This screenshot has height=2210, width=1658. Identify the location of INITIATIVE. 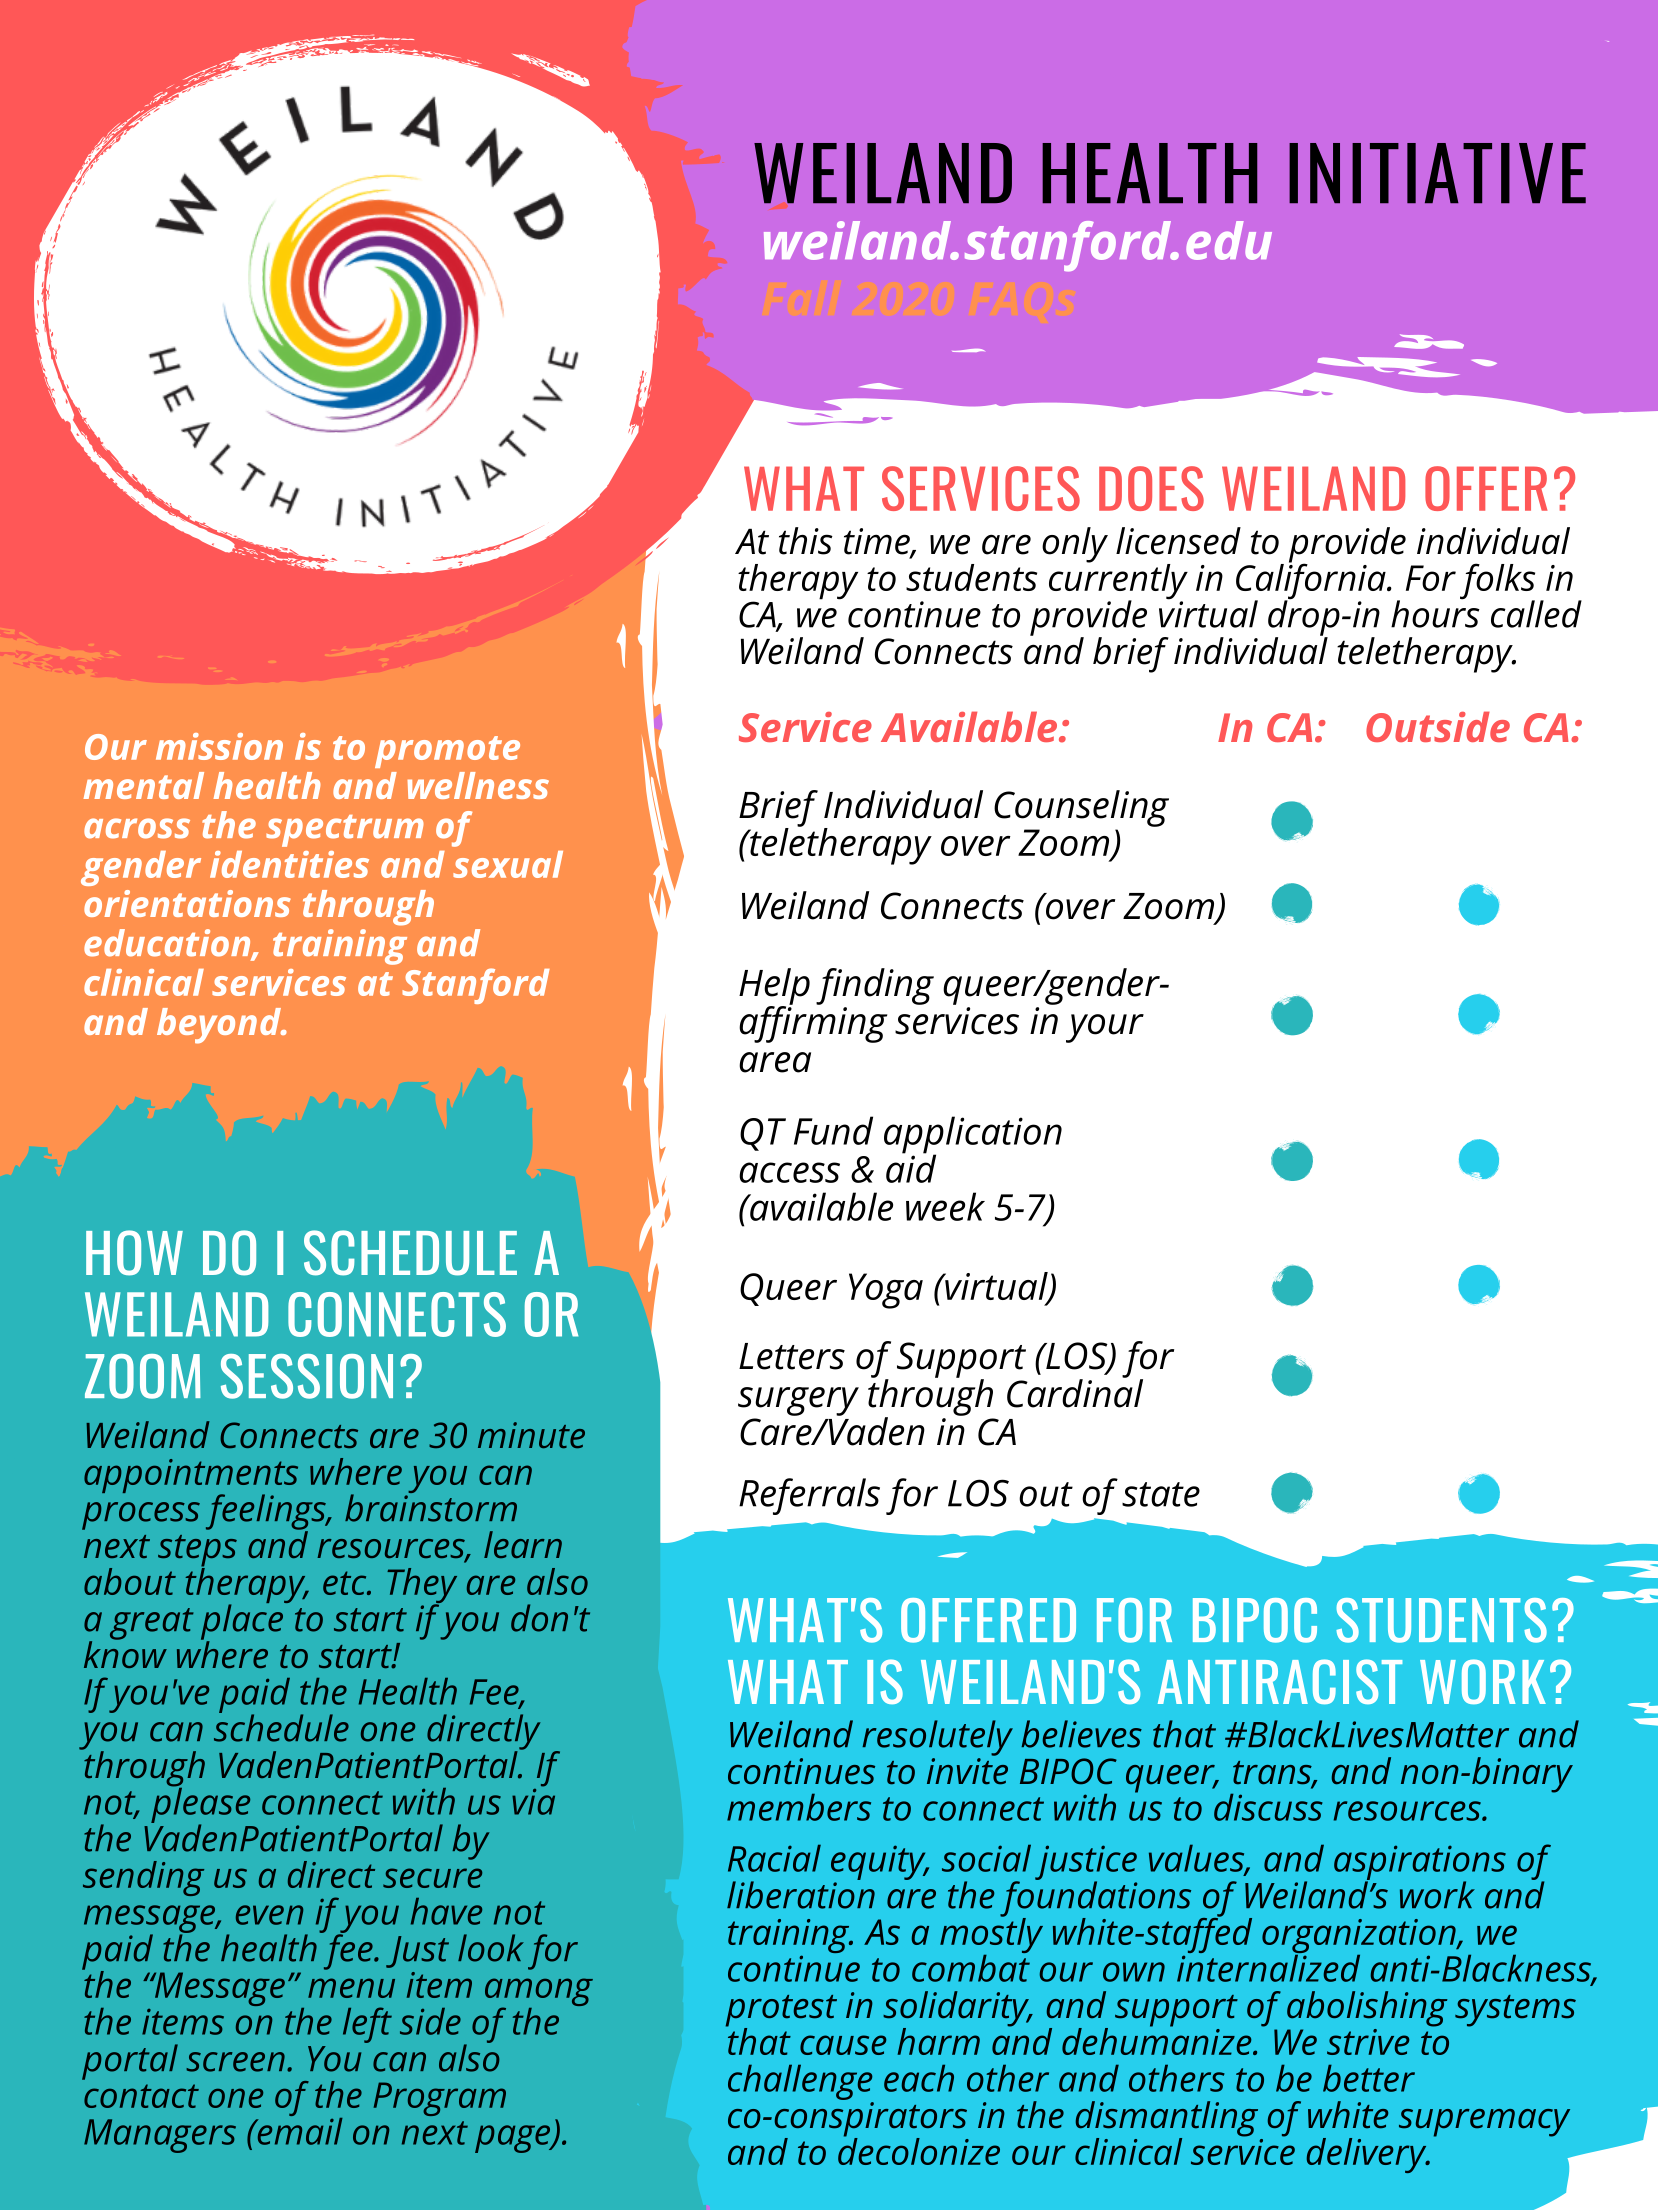
(1437, 173).
